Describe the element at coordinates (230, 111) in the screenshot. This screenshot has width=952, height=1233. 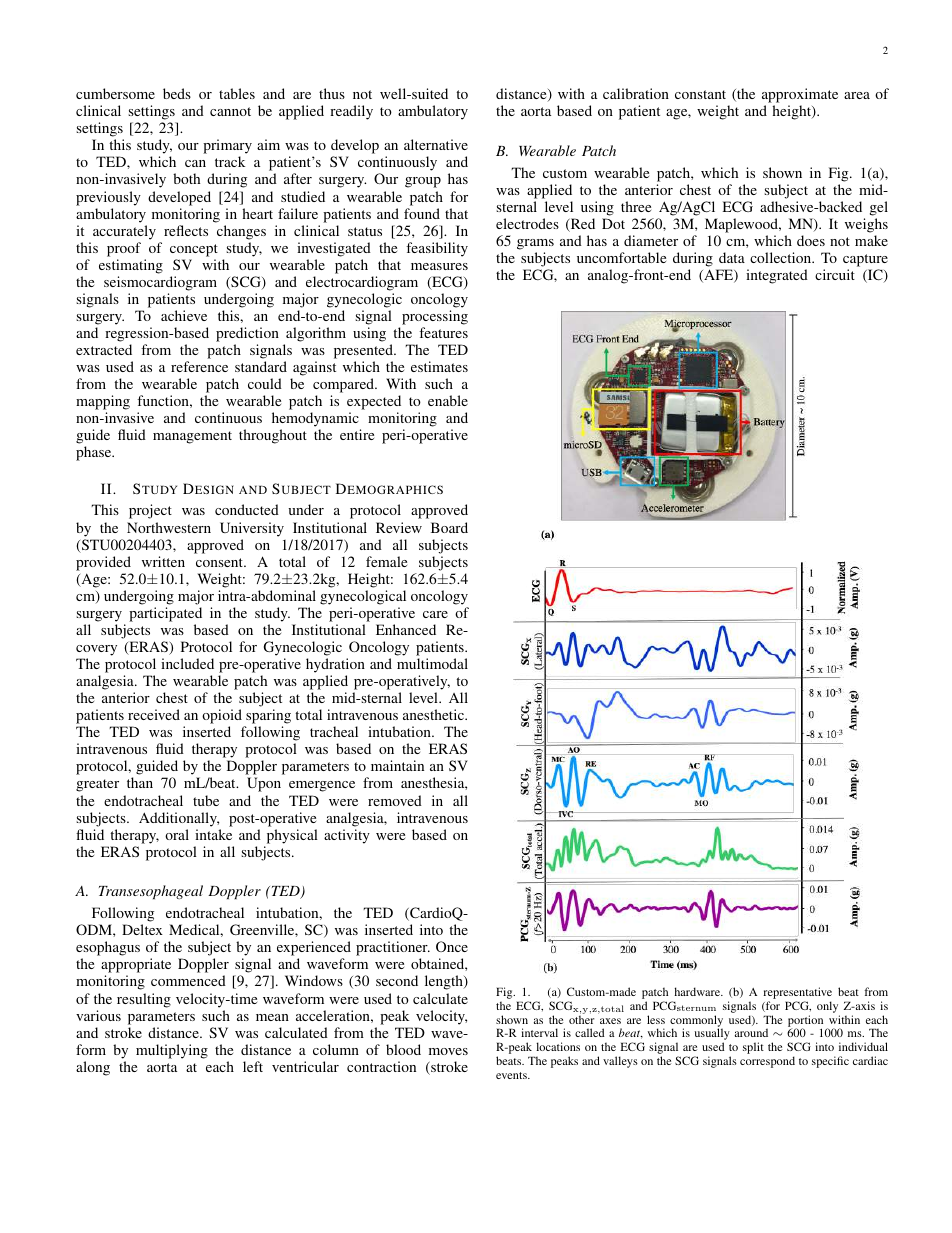
I see `cannot` at that location.
